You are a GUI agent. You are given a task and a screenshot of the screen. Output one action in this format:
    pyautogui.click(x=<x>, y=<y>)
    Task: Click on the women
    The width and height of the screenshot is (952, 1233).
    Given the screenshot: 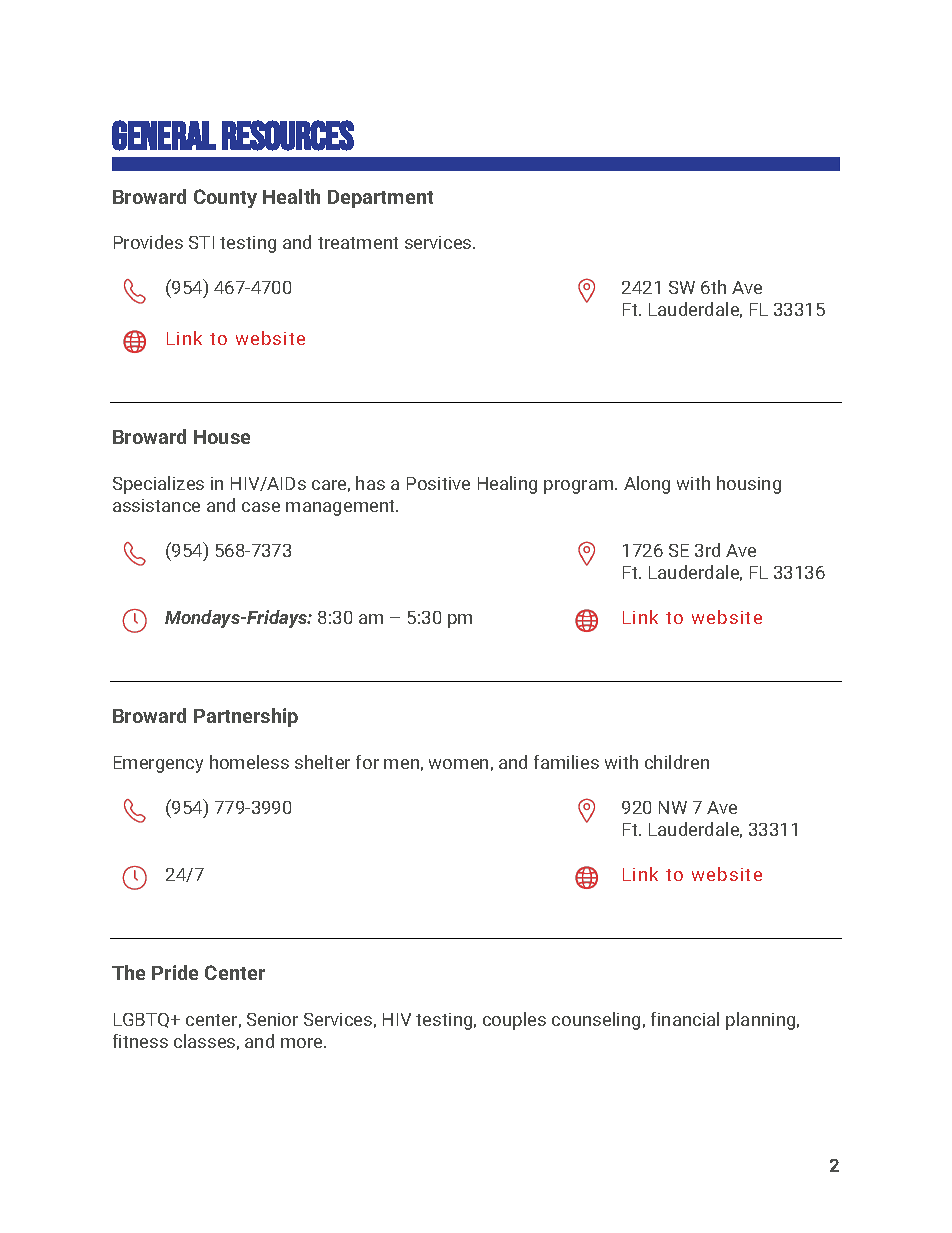 What is the action you would take?
    pyautogui.click(x=458, y=764)
